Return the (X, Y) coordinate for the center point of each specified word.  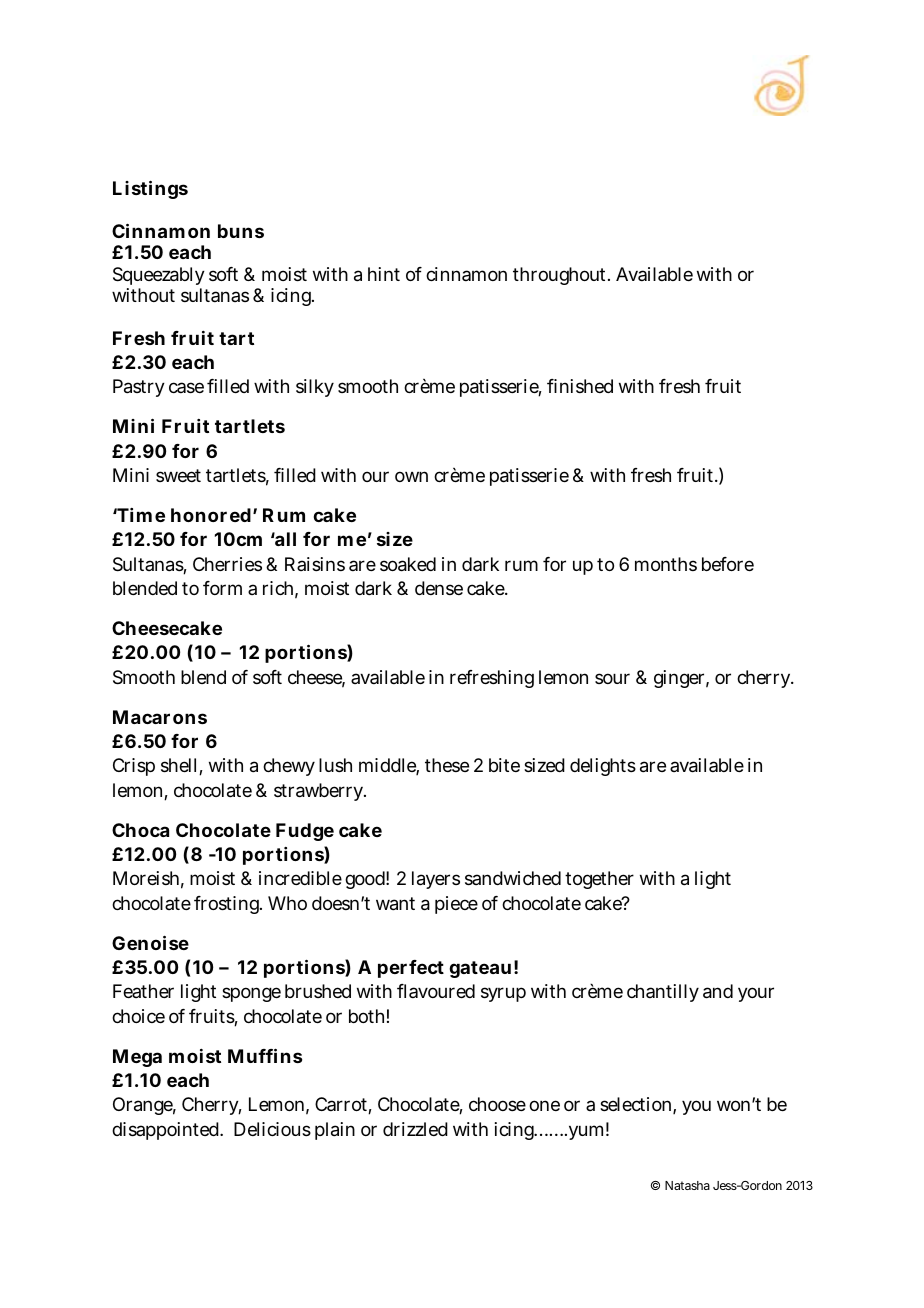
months (666, 564)
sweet (178, 475)
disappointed (166, 1131)
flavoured (436, 991)
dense (439, 588)
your (756, 994)
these (447, 765)
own (411, 476)
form (222, 588)
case (186, 387)
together (599, 880)
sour (612, 678)
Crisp (134, 767)
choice (138, 1016)
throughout (561, 276)
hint (384, 274)
